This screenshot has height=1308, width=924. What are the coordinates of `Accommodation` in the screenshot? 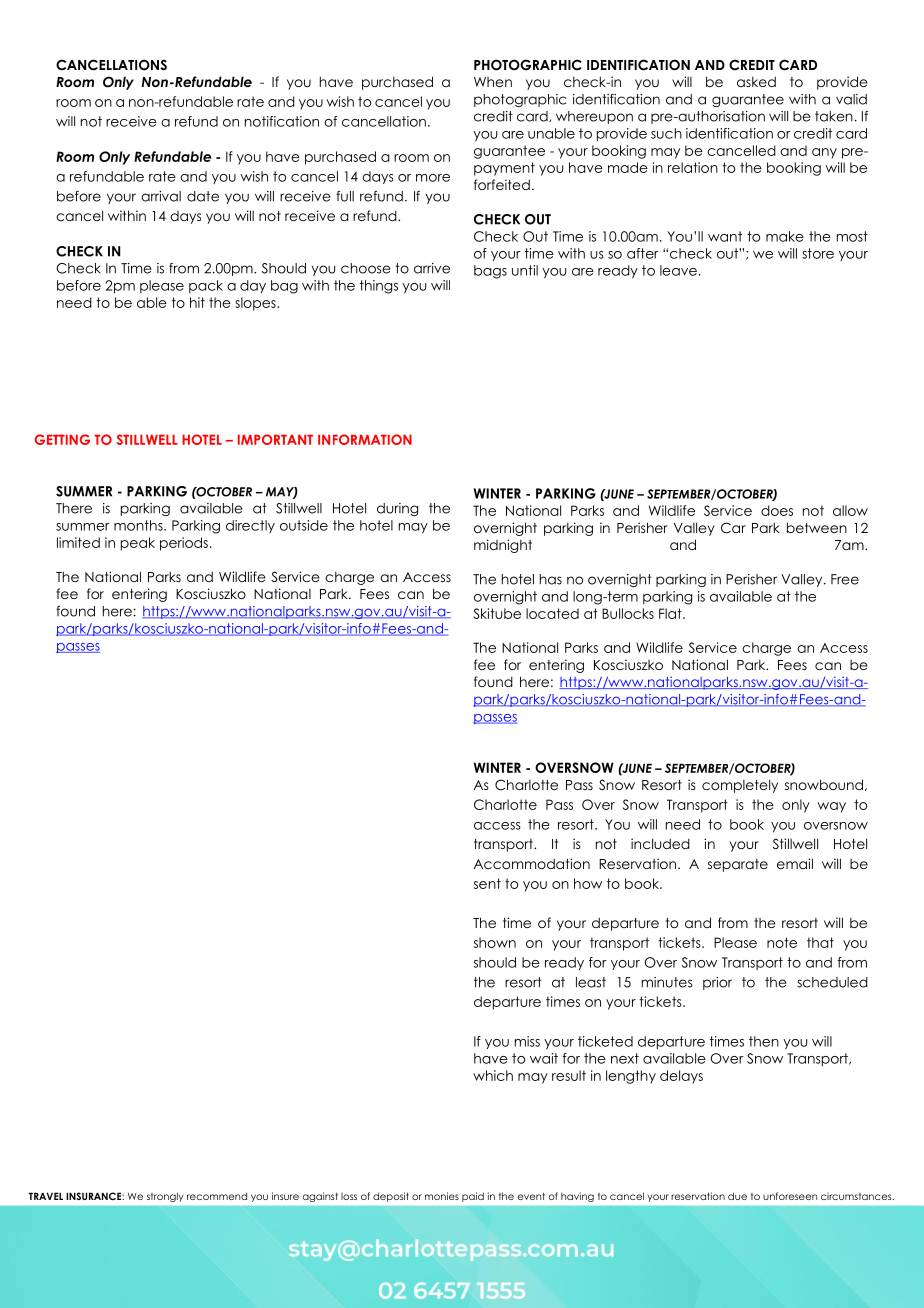 It's located at (532, 863).
